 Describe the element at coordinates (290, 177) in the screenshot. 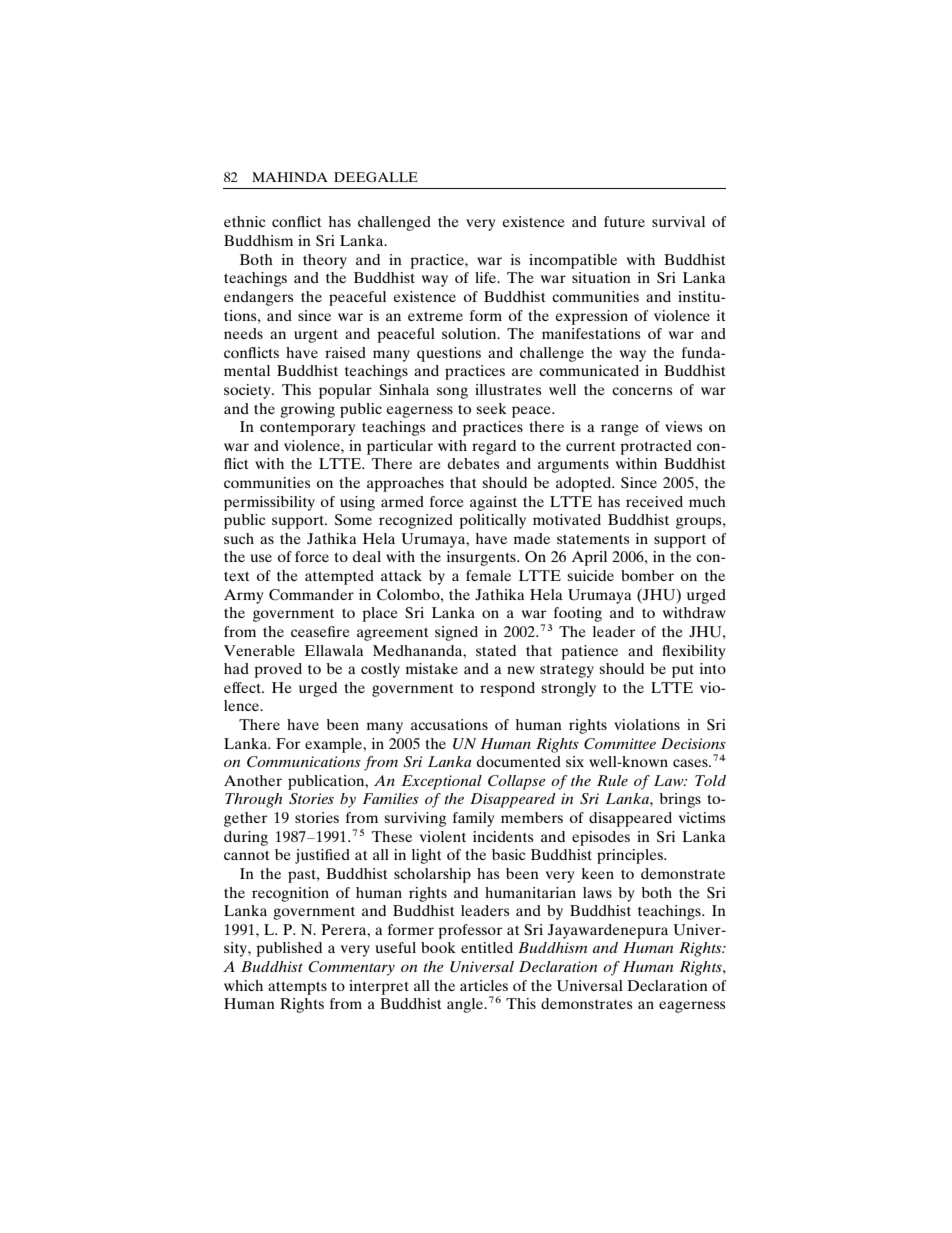

I see `MAHINDA` at that location.
